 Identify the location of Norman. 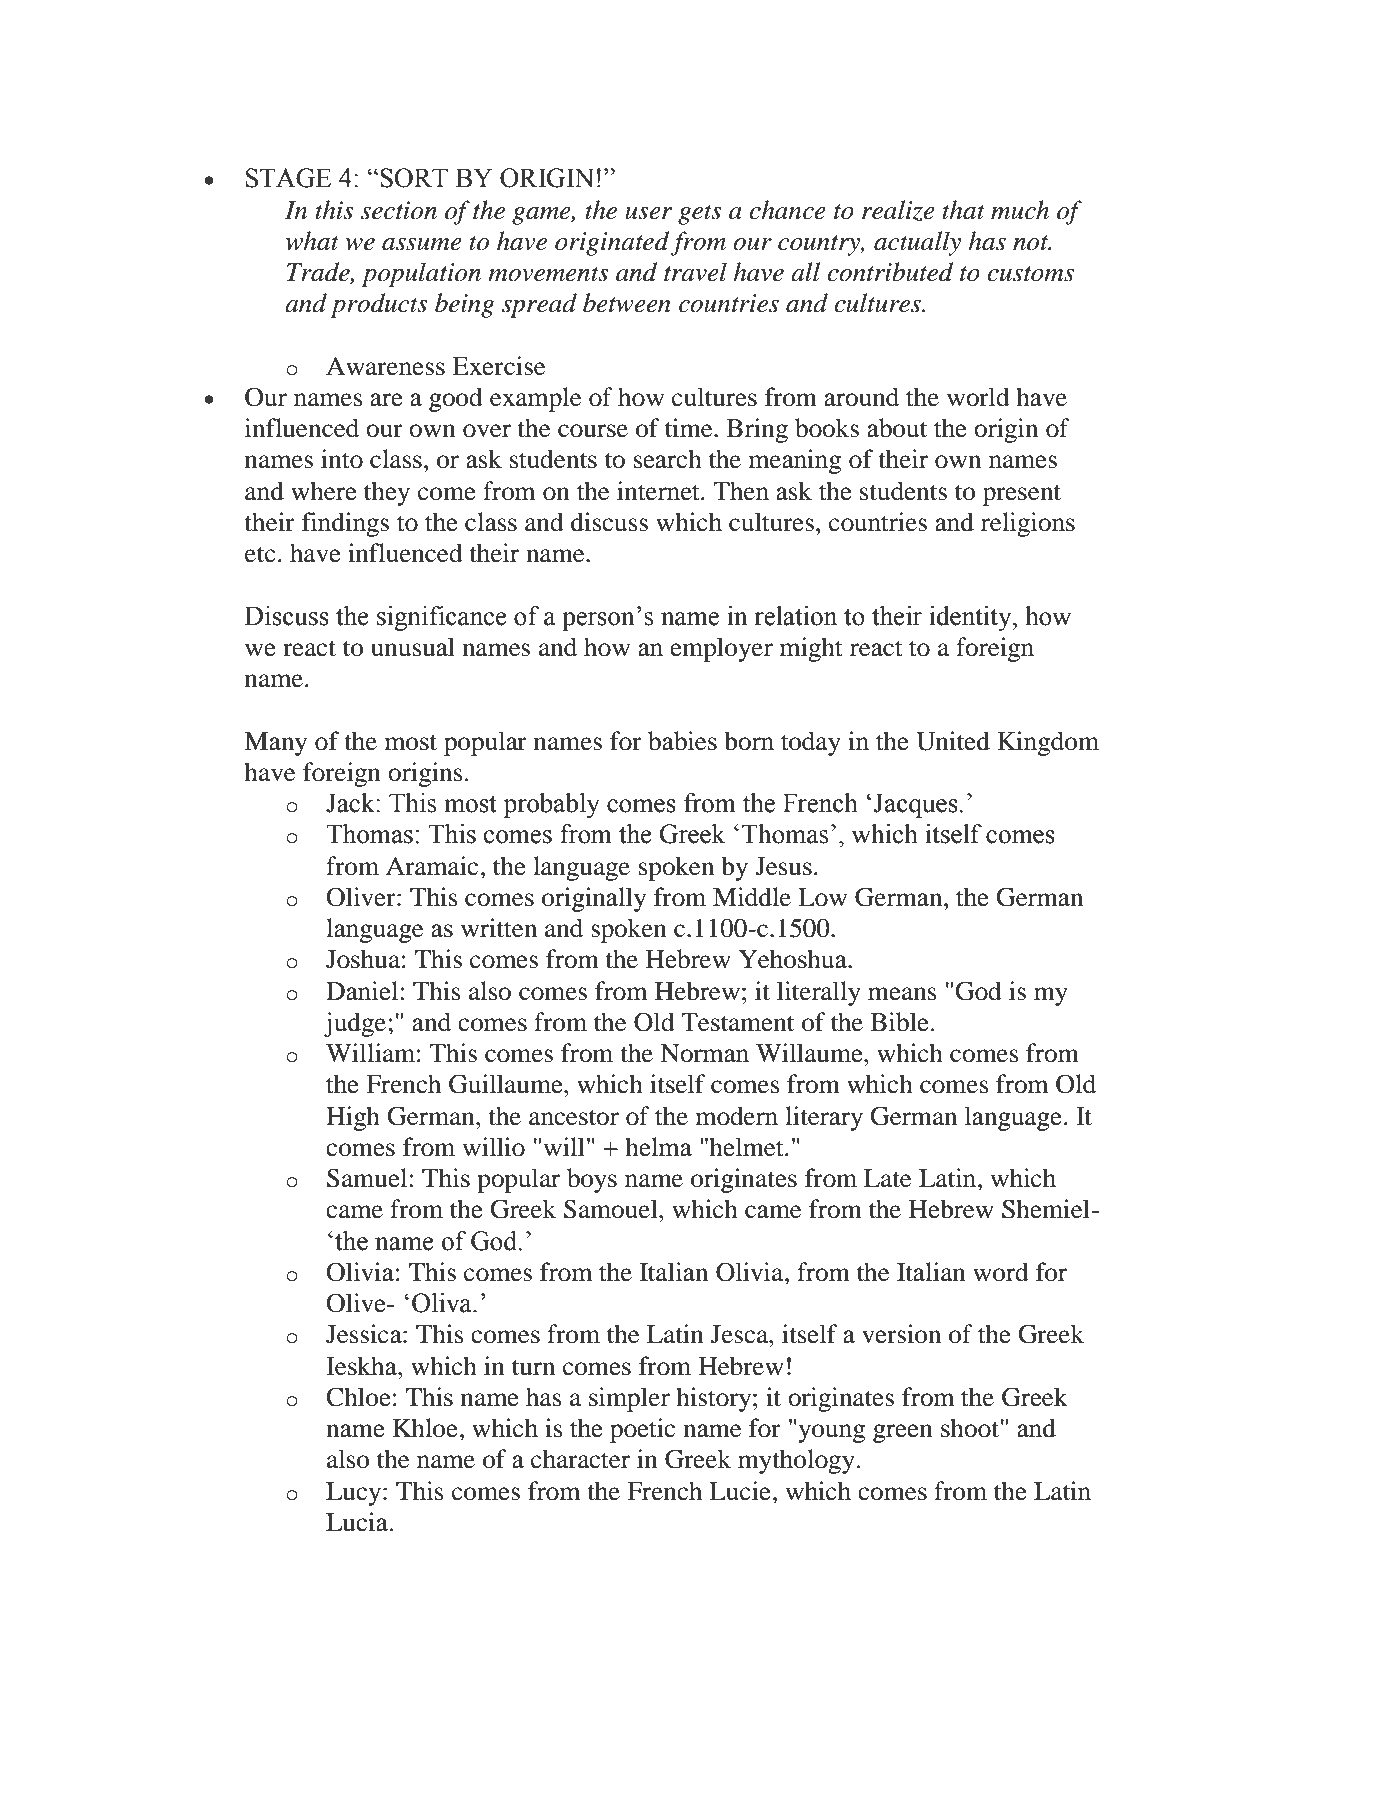
(704, 1053).
